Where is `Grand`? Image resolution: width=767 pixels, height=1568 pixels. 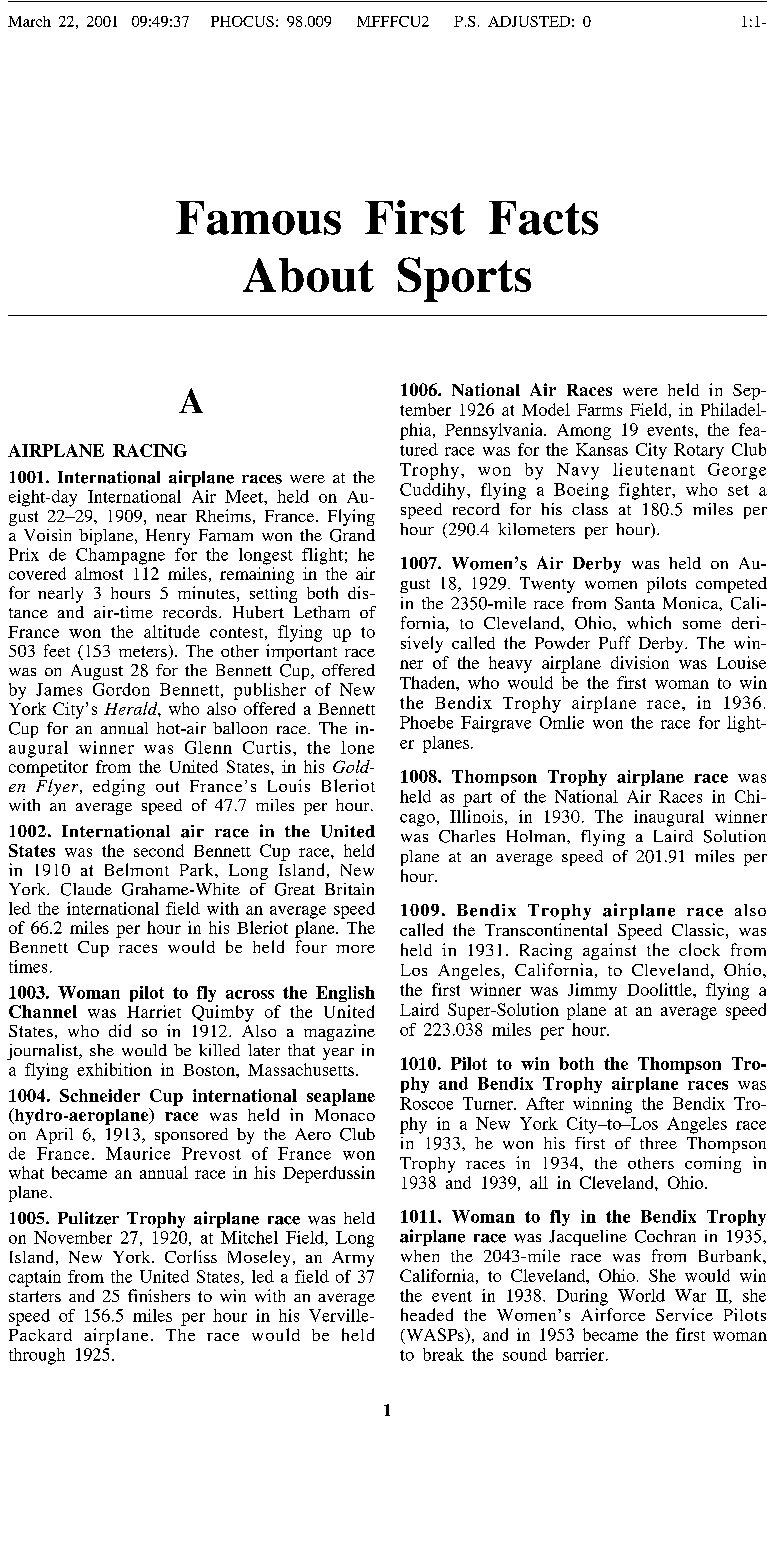
Grand is located at coordinates (352, 535).
